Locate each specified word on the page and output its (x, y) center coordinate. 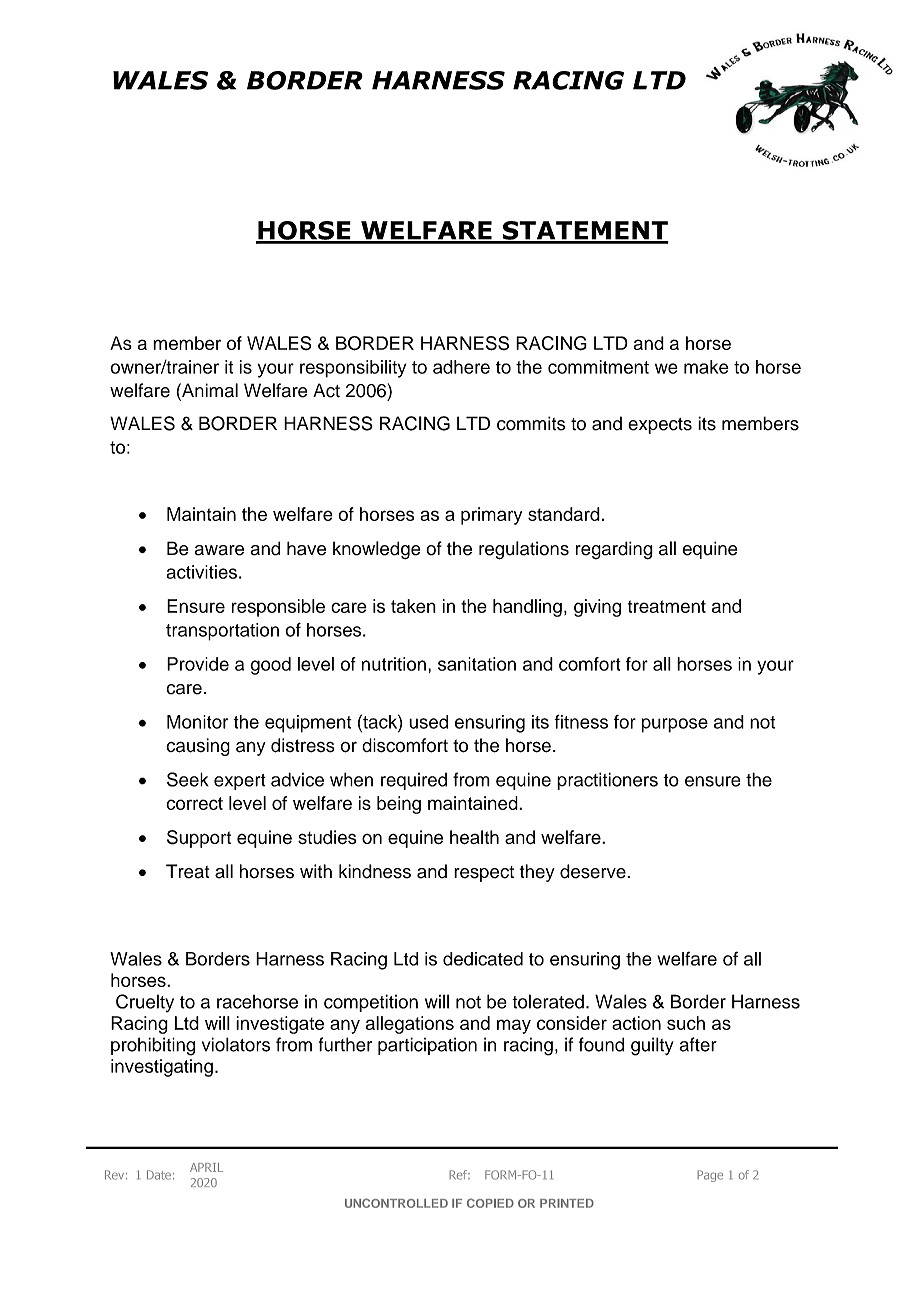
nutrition (394, 664)
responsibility (353, 369)
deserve (594, 871)
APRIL (206, 1167)
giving (597, 608)
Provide (198, 664)
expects (660, 426)
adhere (461, 367)
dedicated (483, 959)
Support (199, 839)
